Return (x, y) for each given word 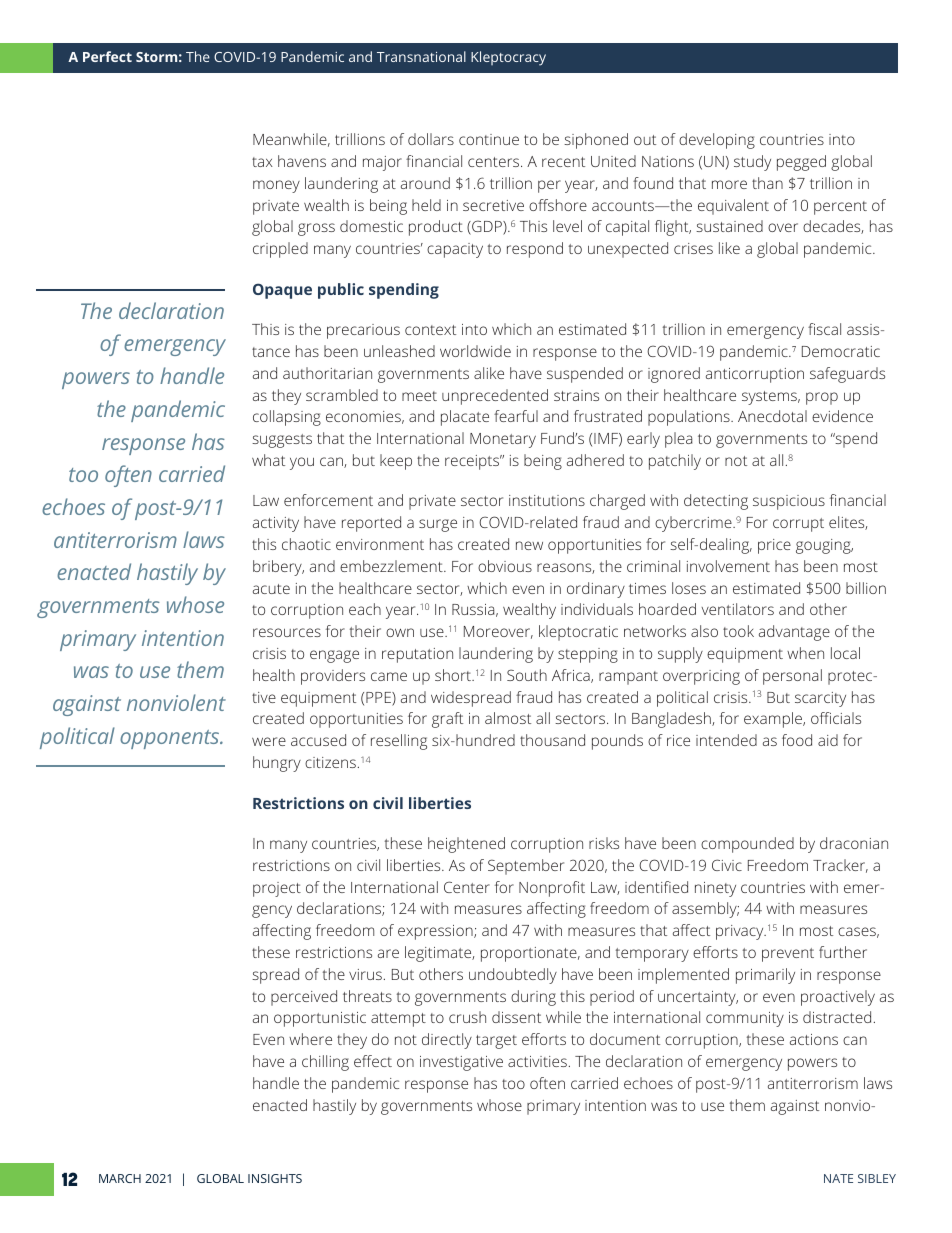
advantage (794, 633)
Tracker (840, 866)
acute (271, 589)
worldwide (475, 351)
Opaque (282, 291)
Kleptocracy (508, 58)
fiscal (824, 329)
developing (717, 141)
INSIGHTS (275, 1178)
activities (537, 1061)
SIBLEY (877, 1178)
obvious (505, 566)
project (277, 889)
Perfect (107, 56)
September (526, 867)
